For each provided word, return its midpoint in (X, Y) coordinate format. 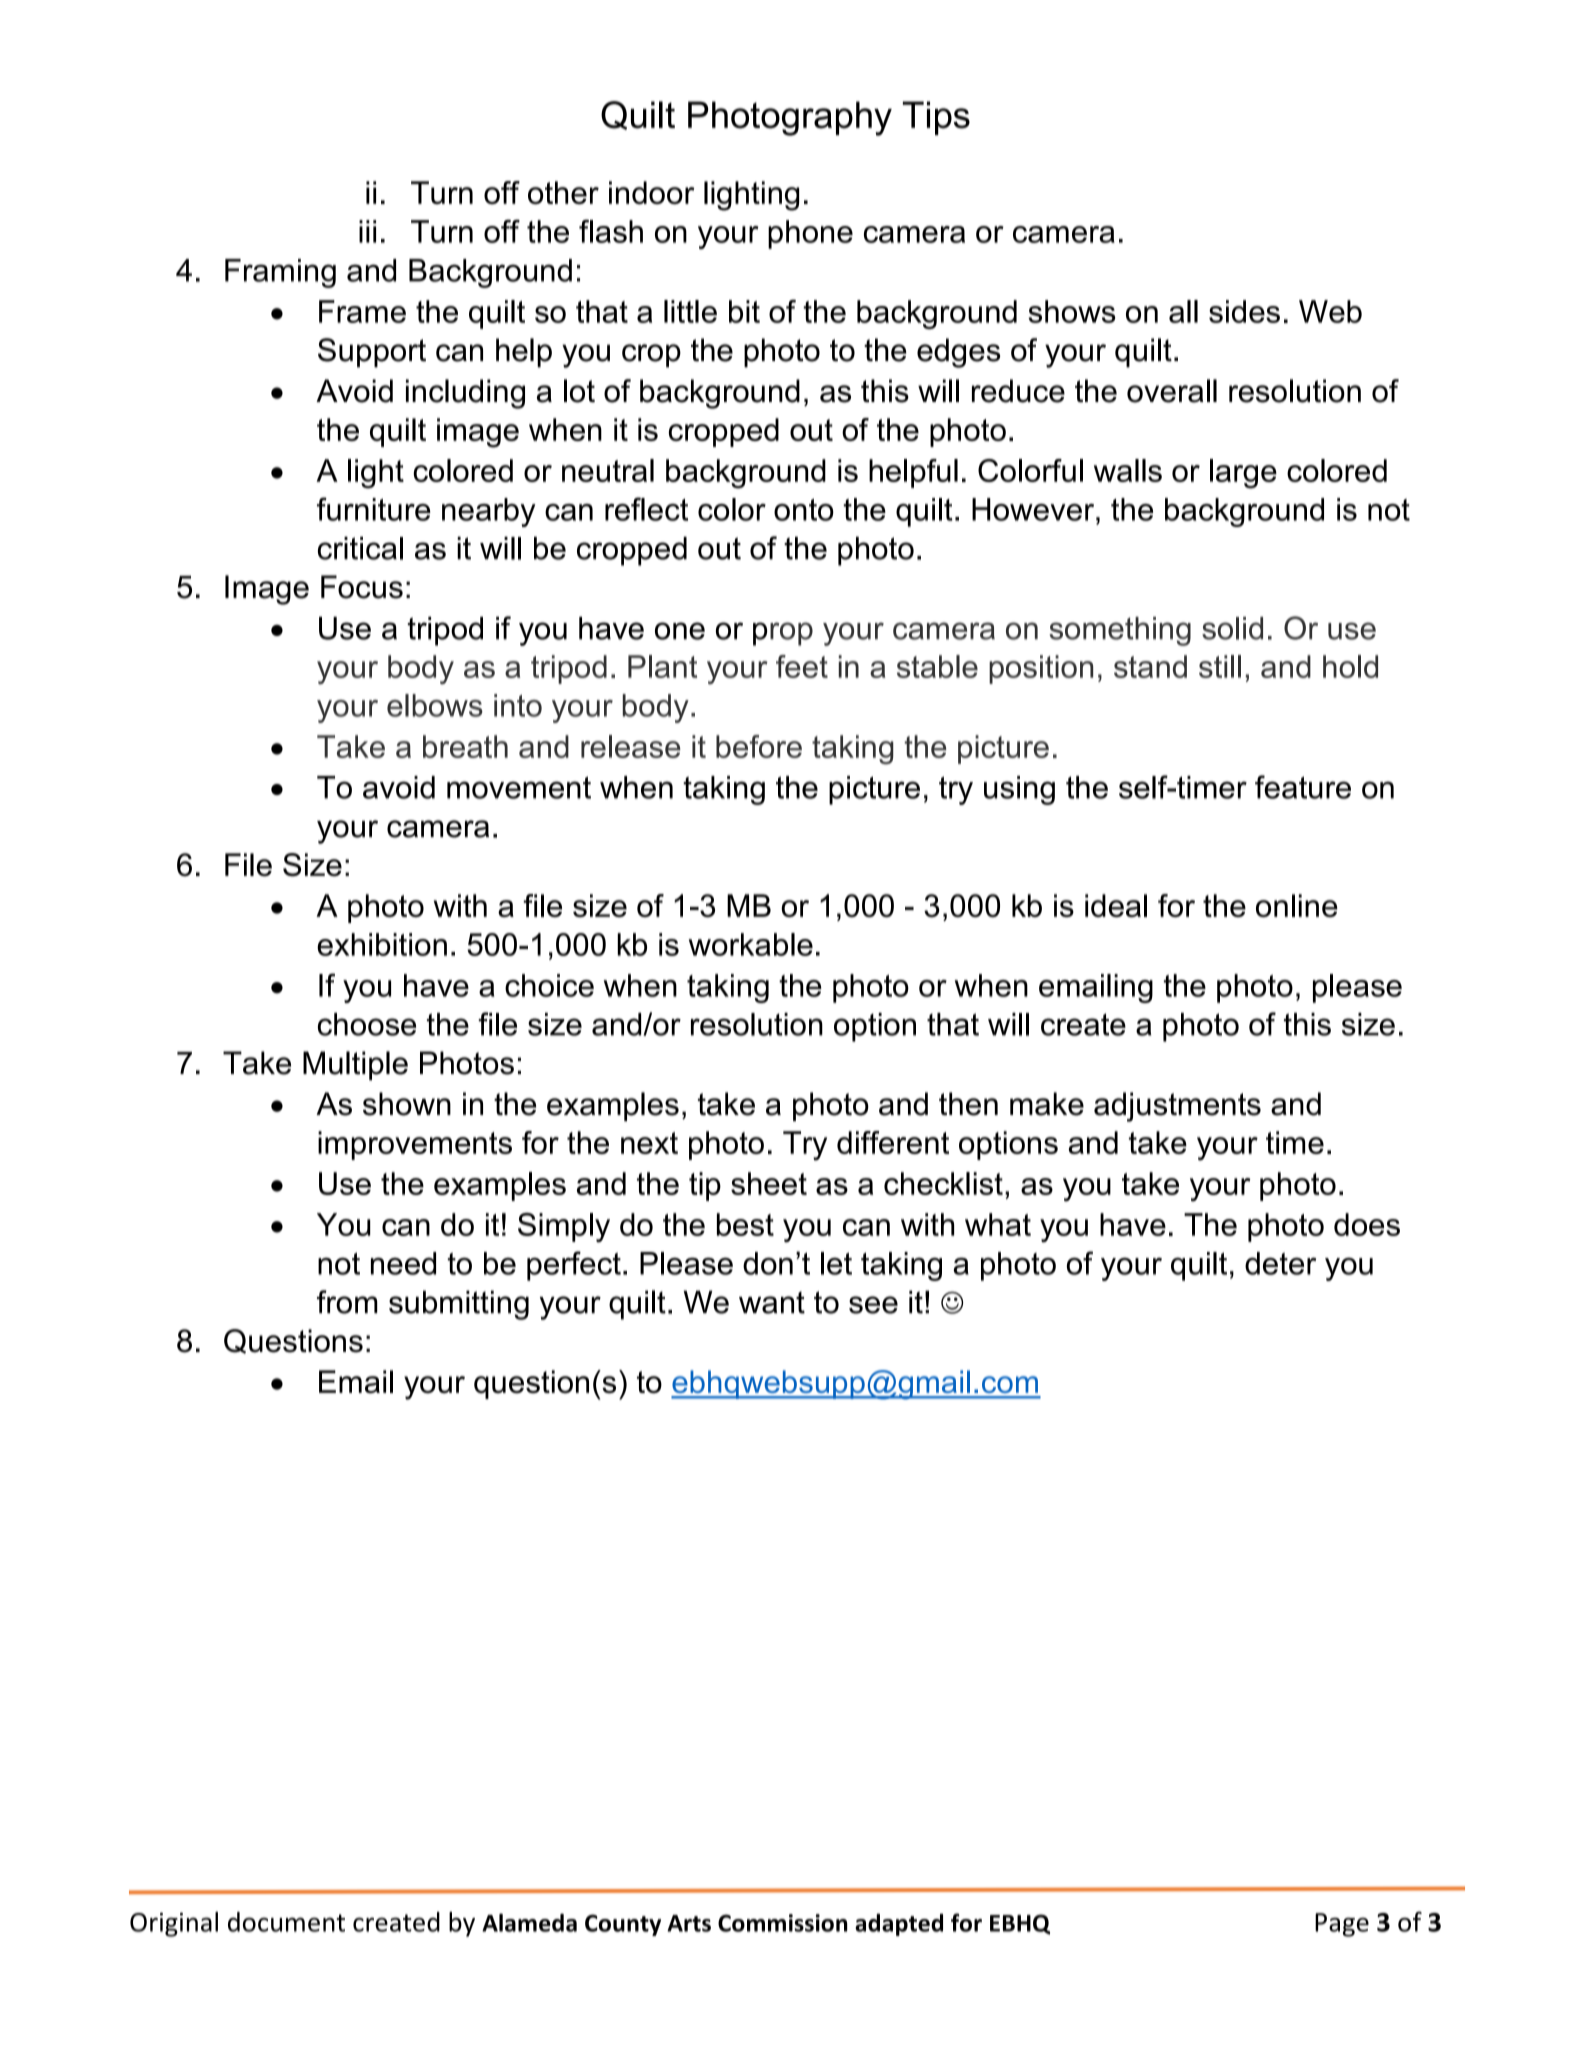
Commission (782, 1923)
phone (810, 234)
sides (1244, 311)
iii (367, 231)
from (347, 1302)
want (772, 1302)
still (1220, 666)
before (759, 746)
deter (1280, 1263)
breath (465, 746)
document (286, 1922)
